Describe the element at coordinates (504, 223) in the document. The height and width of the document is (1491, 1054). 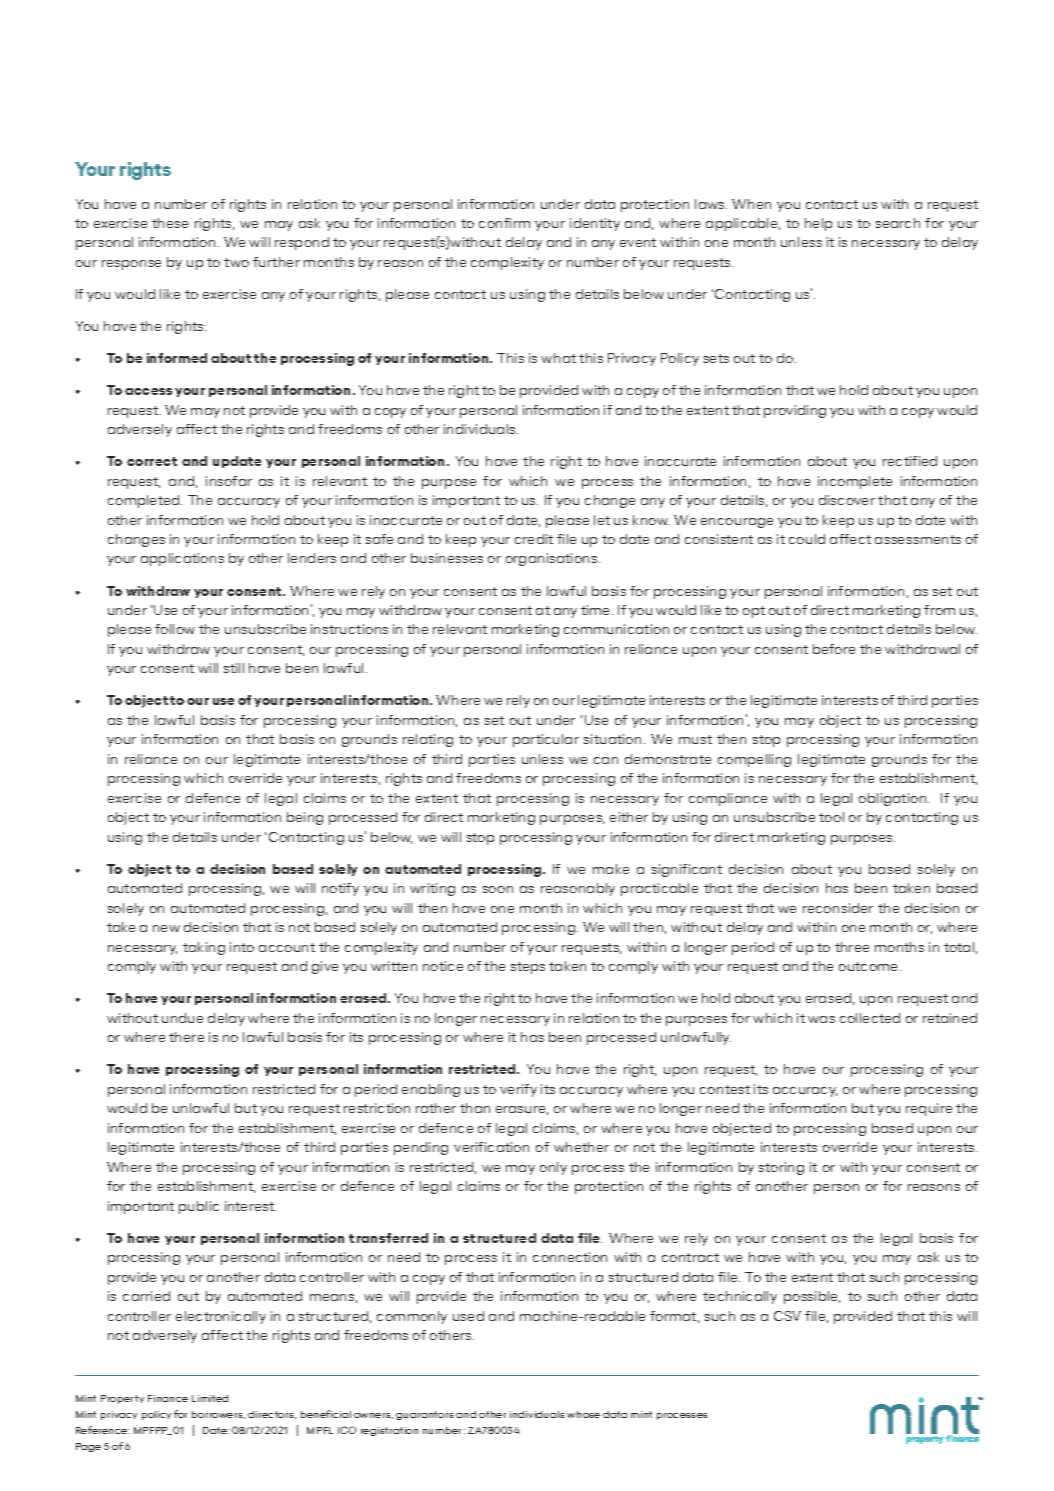
I see `confirm` at that location.
